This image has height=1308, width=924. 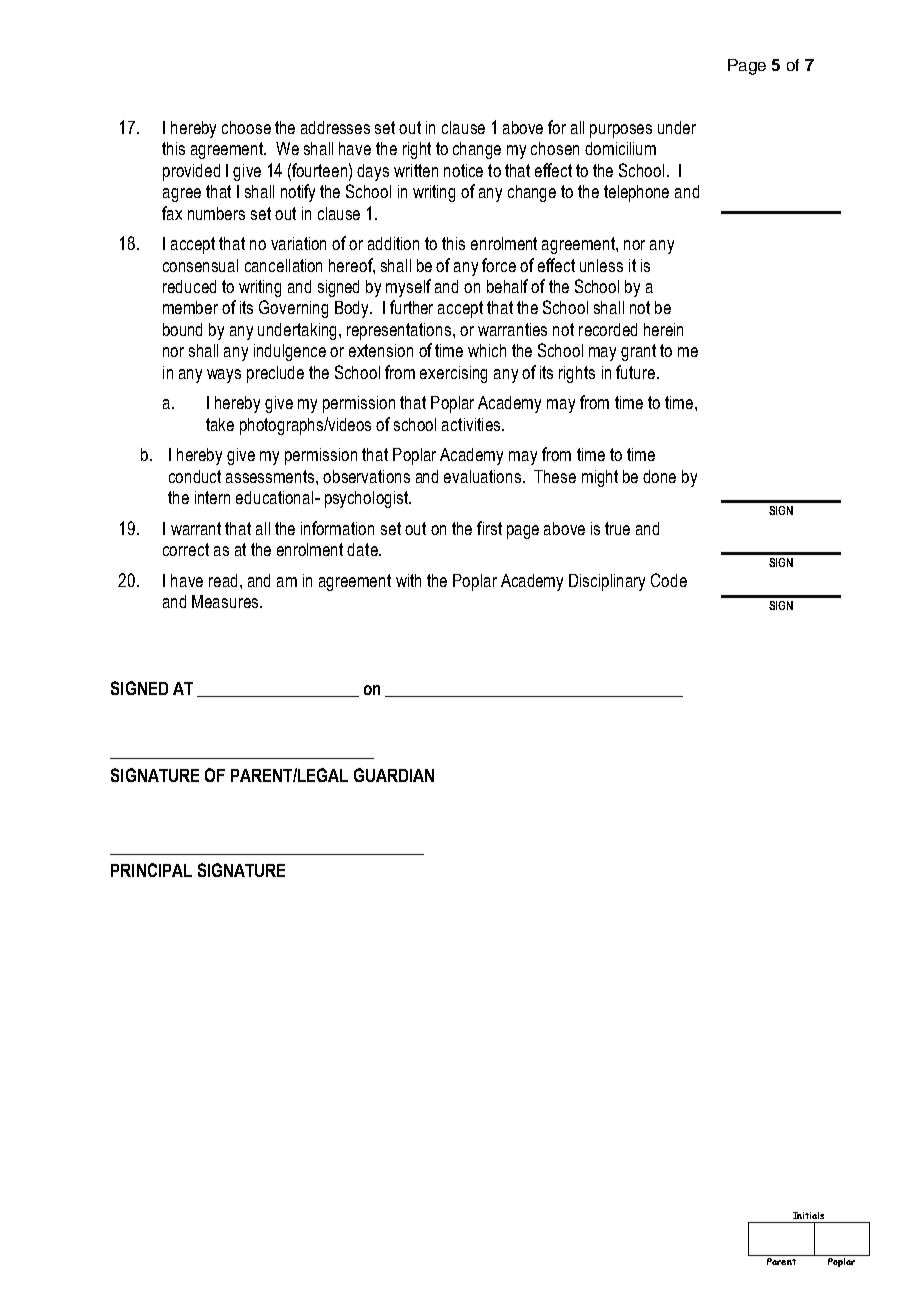 What do you see at coordinates (366, 476) in the image?
I see `observations` at bounding box center [366, 476].
